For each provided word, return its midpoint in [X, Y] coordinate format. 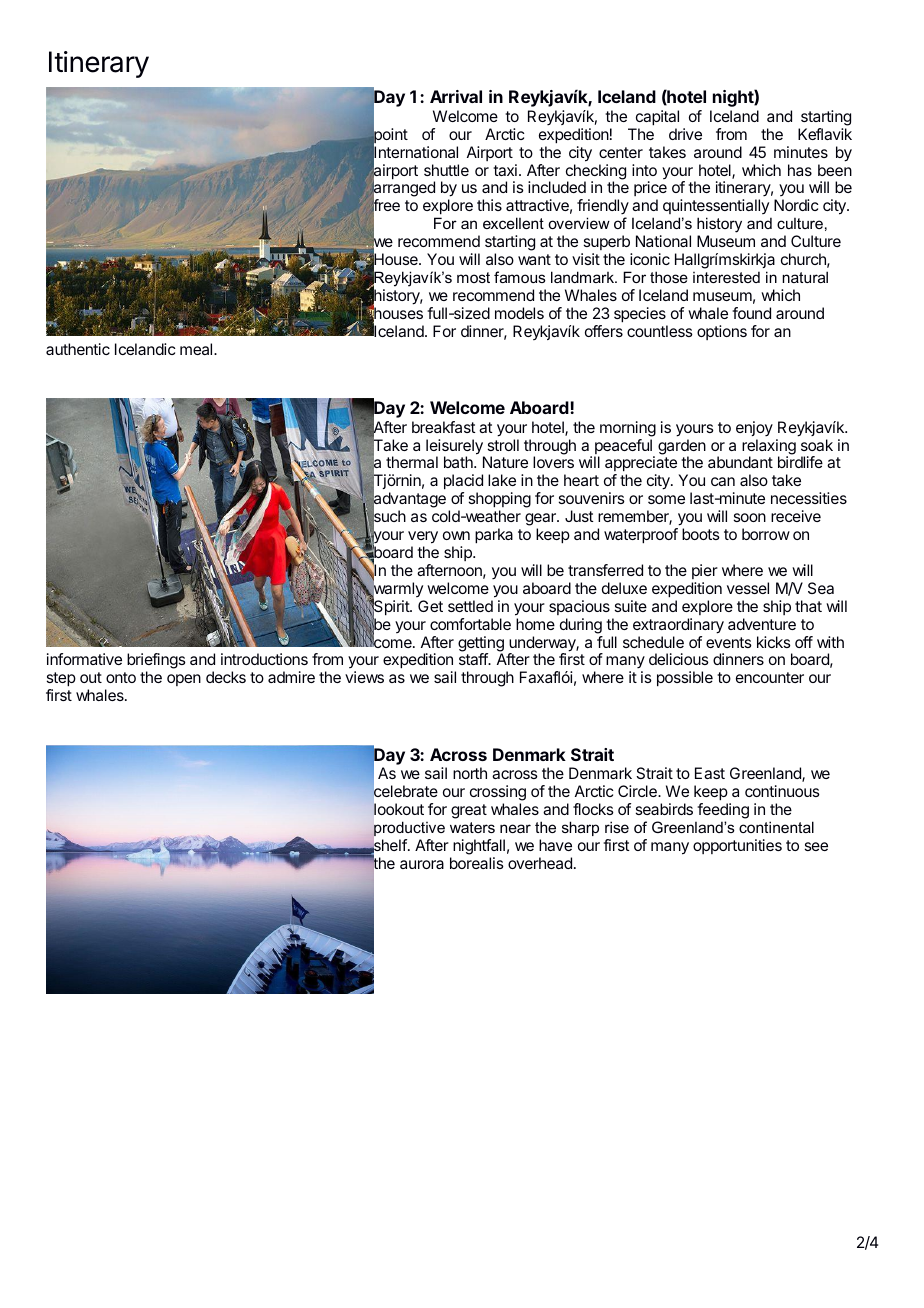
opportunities [737, 846]
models [519, 313]
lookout [398, 808]
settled [470, 606]
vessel [748, 588]
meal [197, 349]
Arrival [456, 96]
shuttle [446, 170]
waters [472, 827]
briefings [156, 662]
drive [685, 134]
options [722, 332]
